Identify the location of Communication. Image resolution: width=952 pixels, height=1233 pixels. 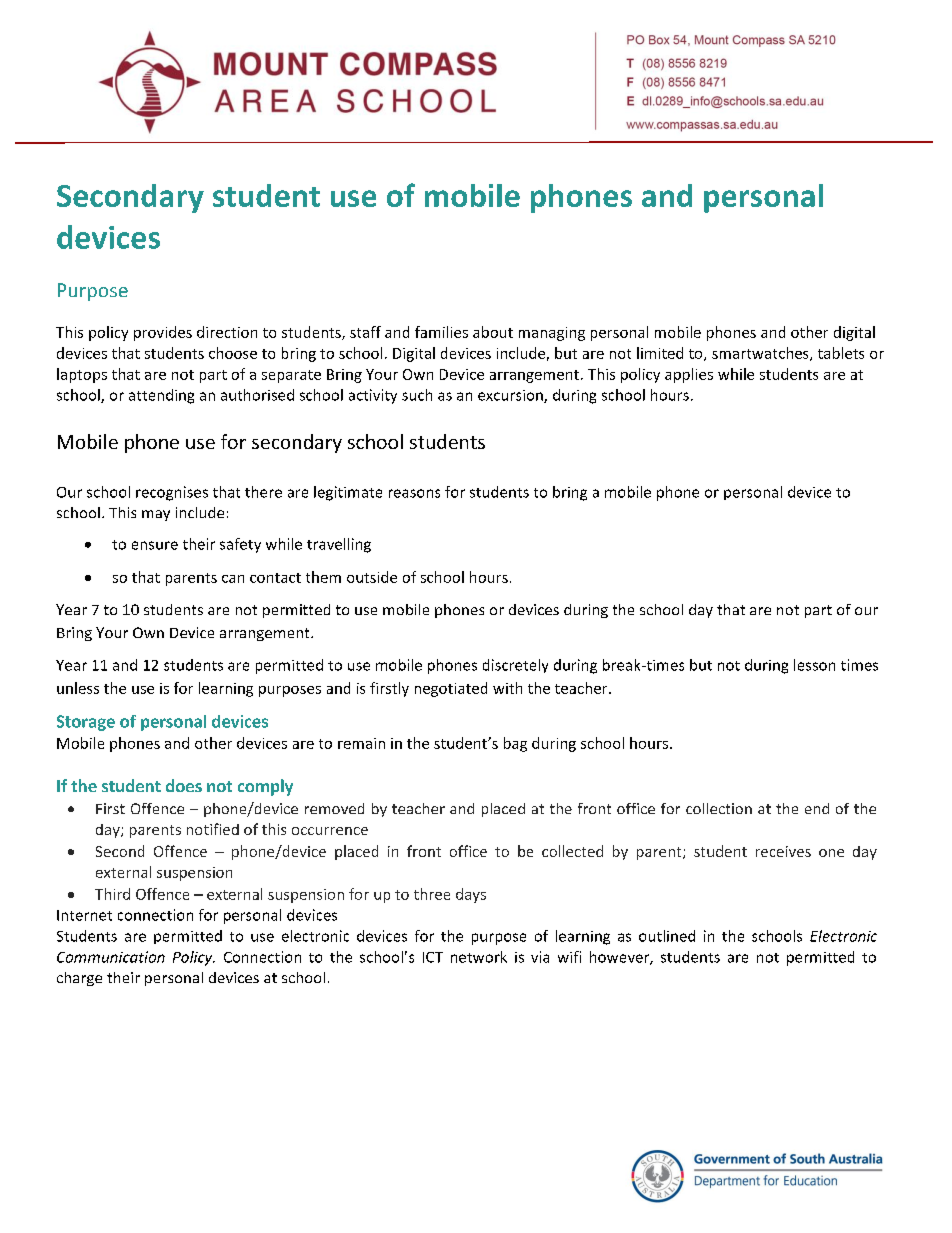
(111, 957).
